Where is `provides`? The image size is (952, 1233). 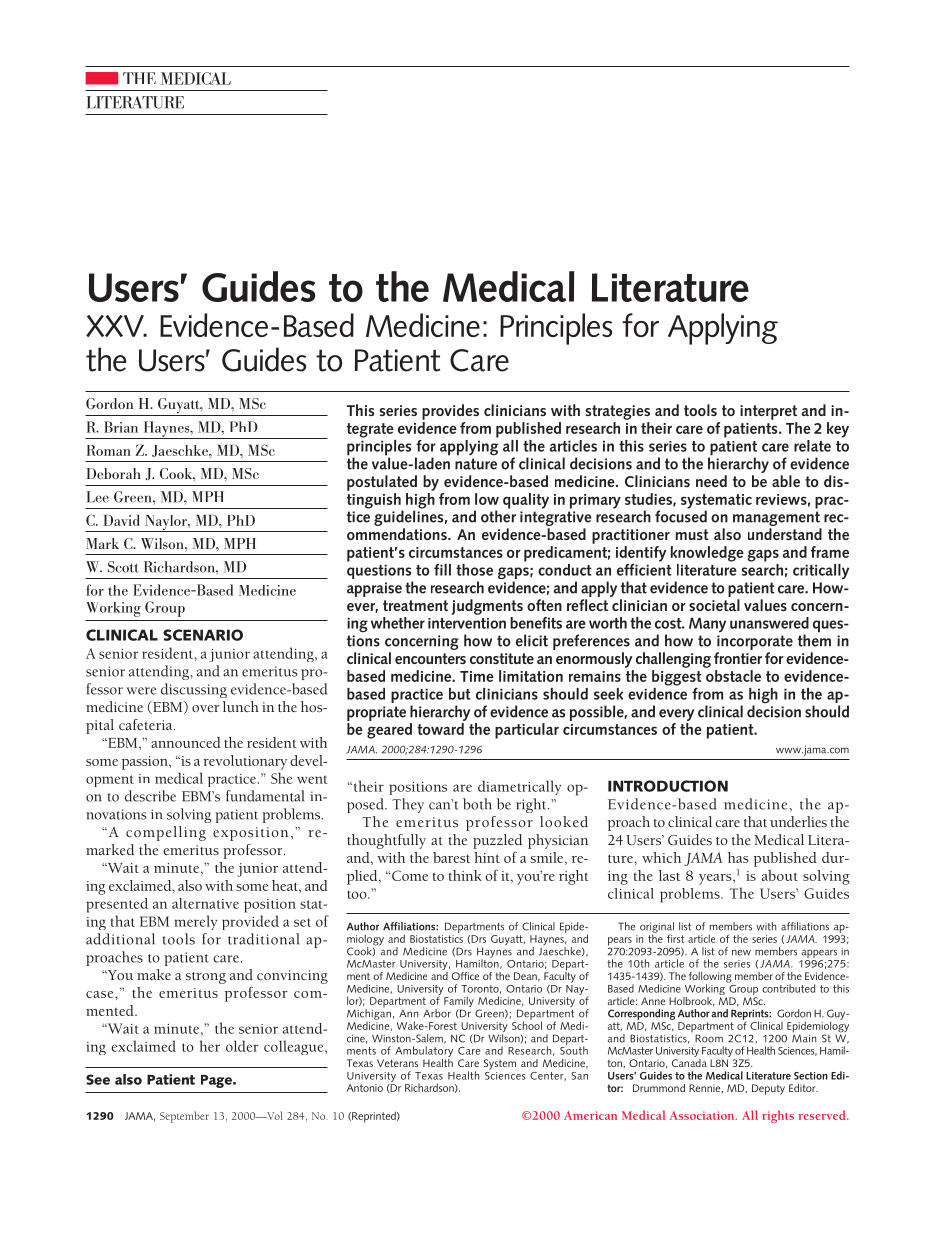 provides is located at coordinates (450, 412).
